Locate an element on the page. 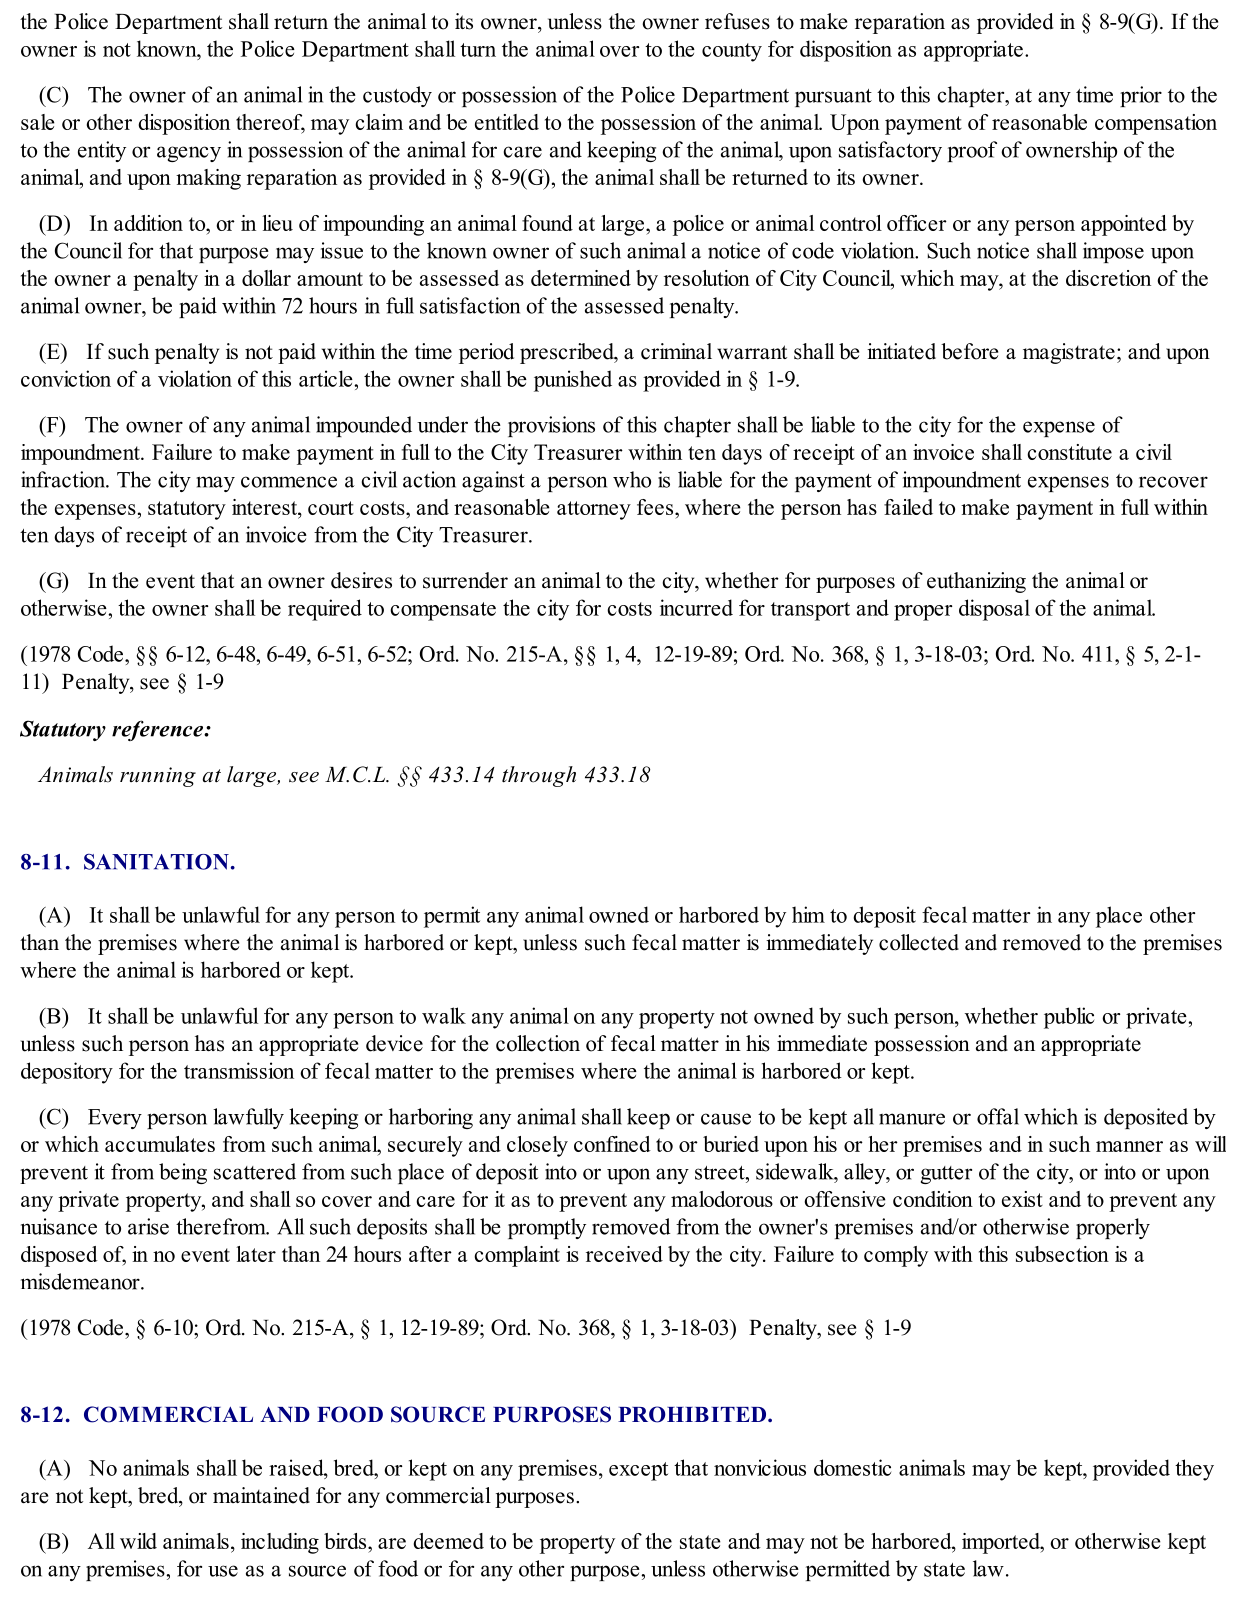  wild is located at coordinates (138, 1541).
